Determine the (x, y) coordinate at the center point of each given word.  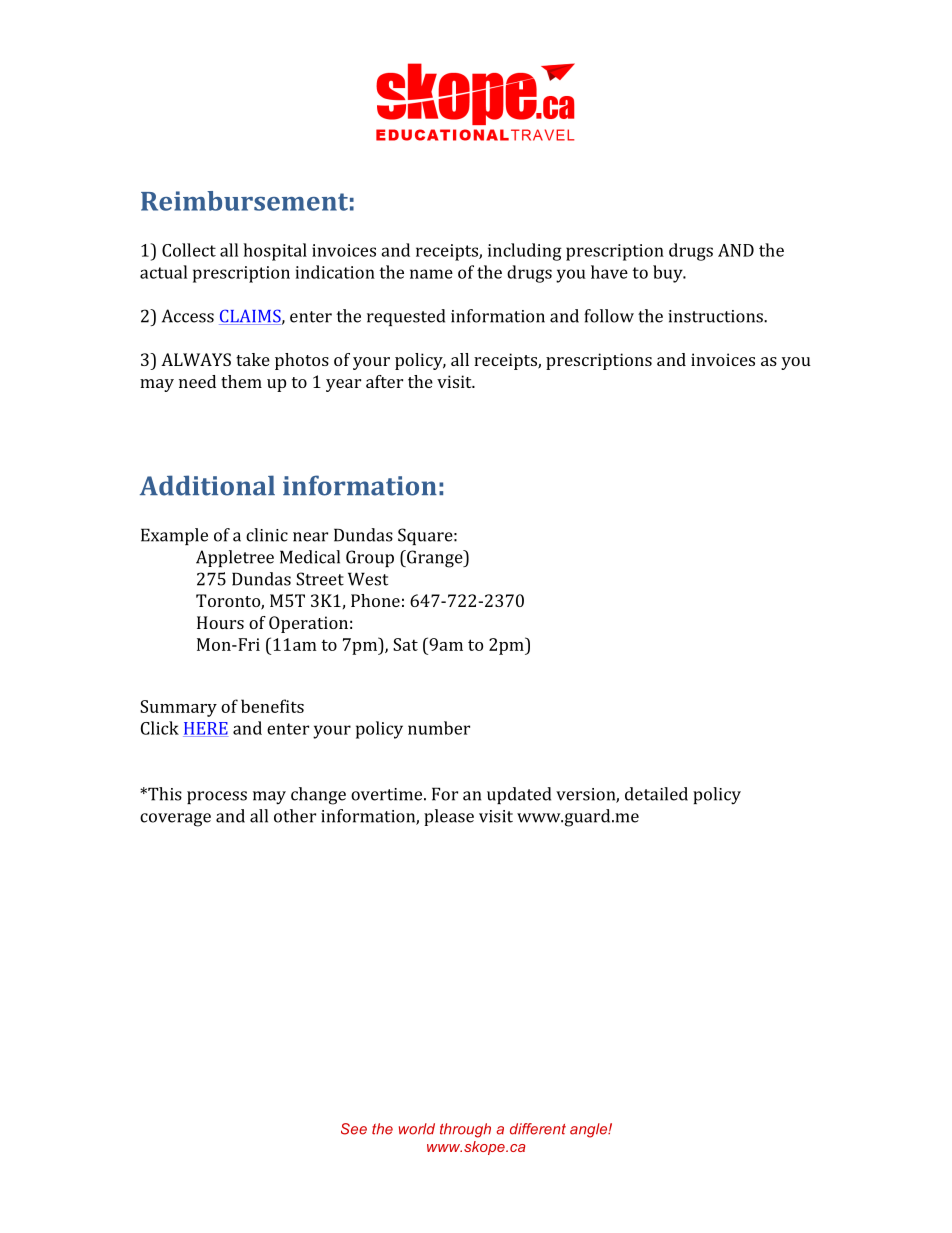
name (431, 274)
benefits (272, 706)
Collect (189, 250)
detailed (656, 794)
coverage (175, 820)
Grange (435, 559)
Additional (207, 485)
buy (669, 274)
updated (519, 795)
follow (609, 316)
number (439, 728)
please (449, 817)
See (354, 1129)
